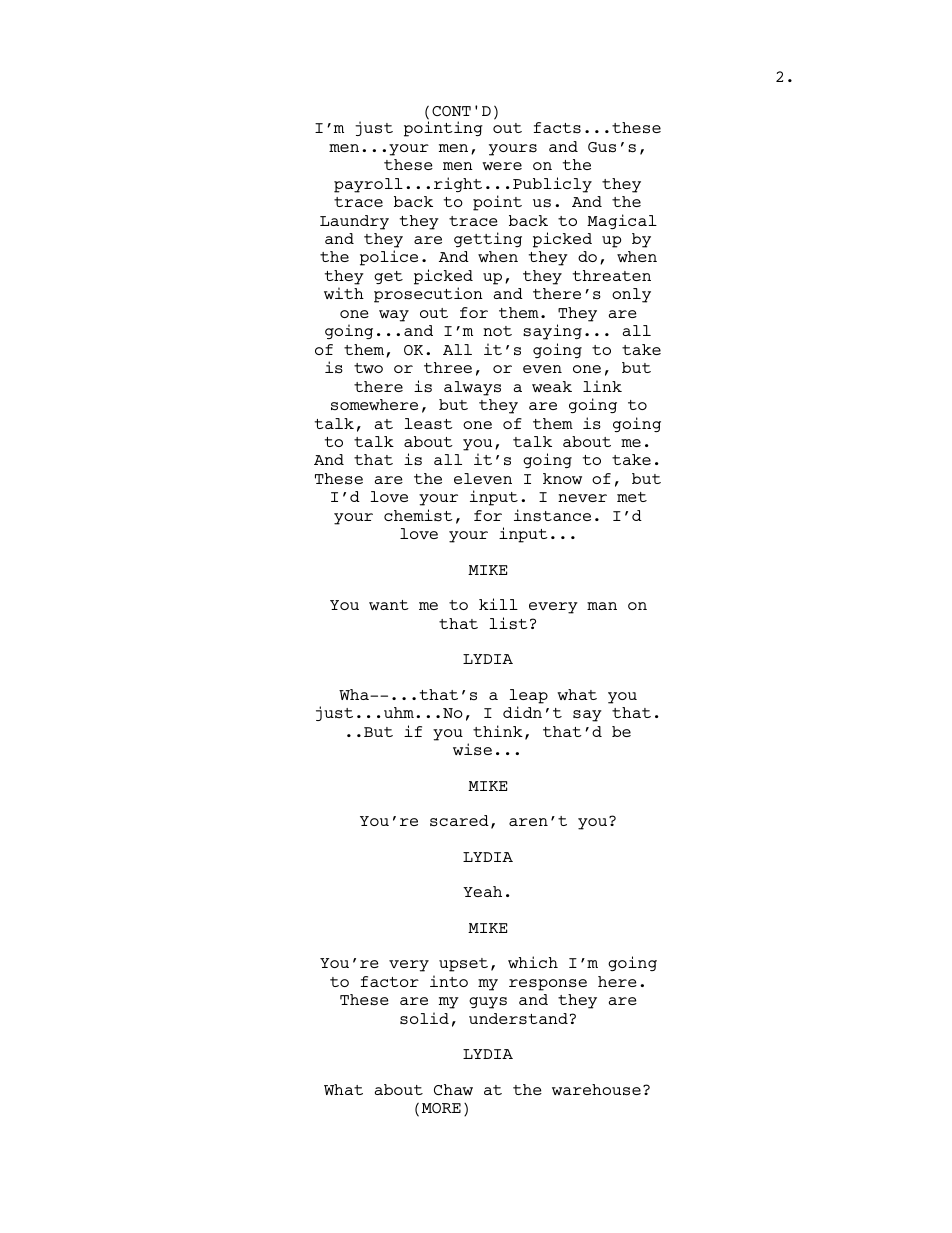  What do you see at coordinates (622, 221) in the image?
I see `Magical` at bounding box center [622, 221].
